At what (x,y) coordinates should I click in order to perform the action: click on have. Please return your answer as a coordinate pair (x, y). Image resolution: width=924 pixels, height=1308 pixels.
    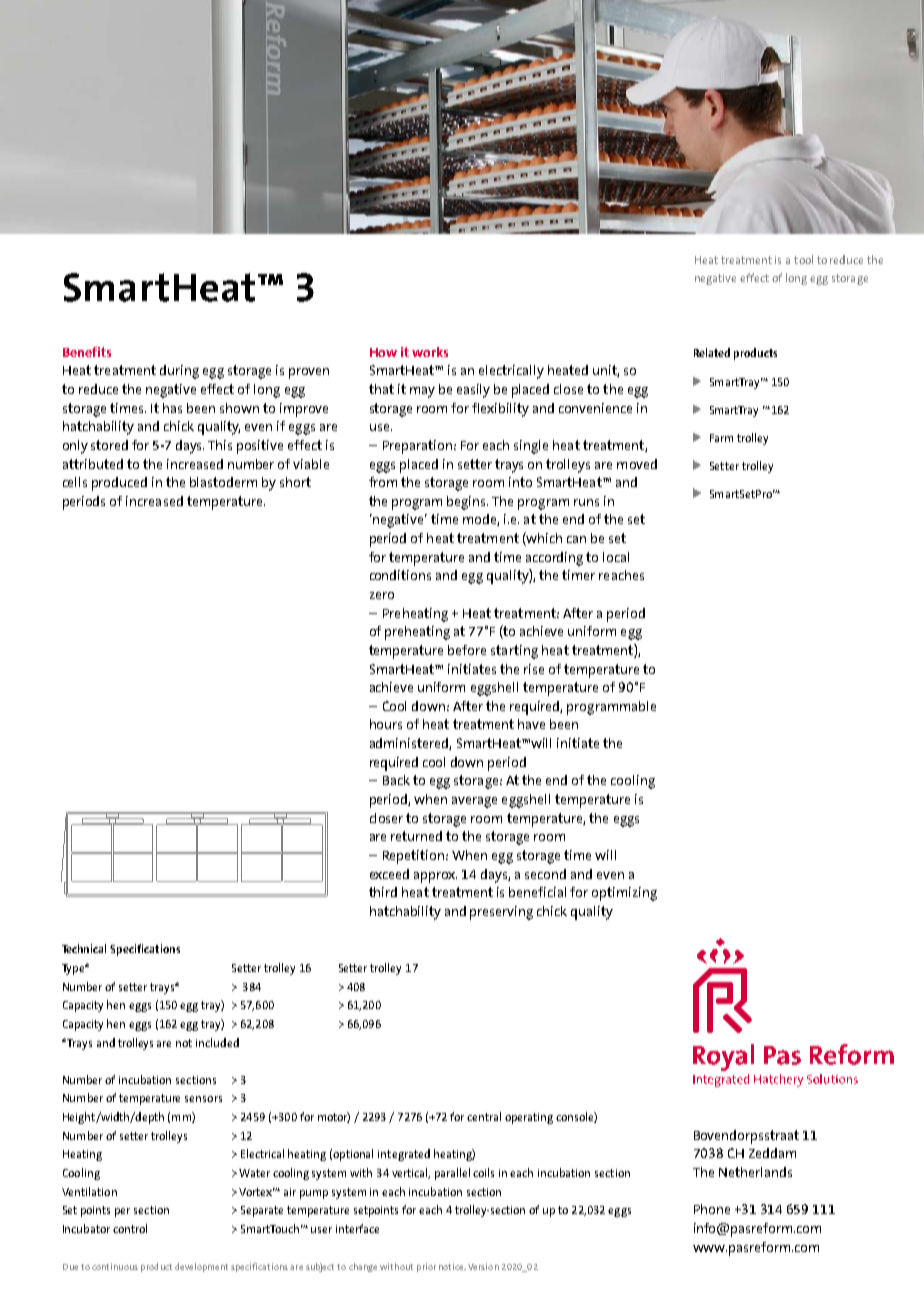
    Looking at the image, I should click on (531, 724).
